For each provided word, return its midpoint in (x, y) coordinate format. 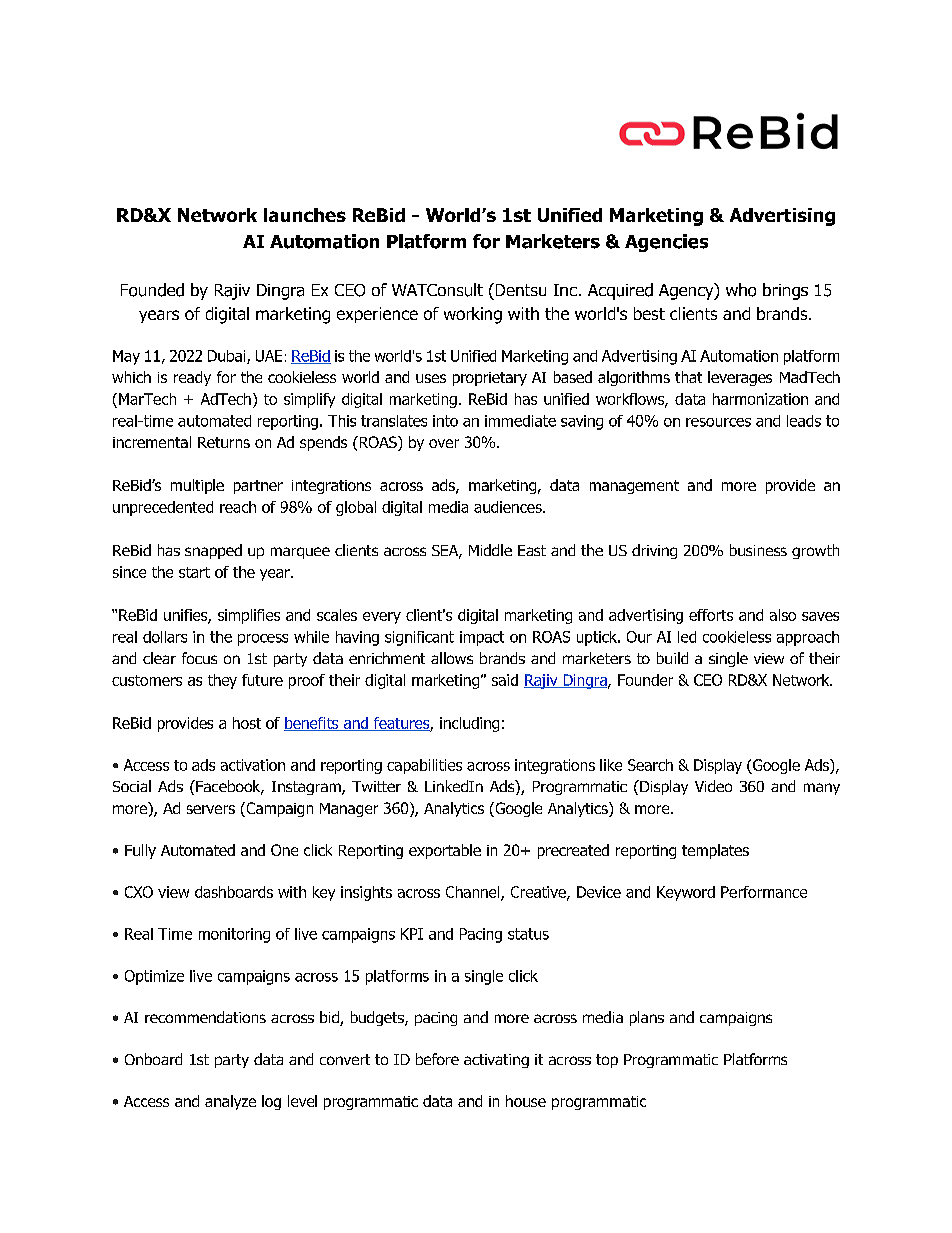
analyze (230, 1102)
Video (713, 786)
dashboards (234, 892)
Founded (152, 290)
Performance (764, 892)
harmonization (760, 399)
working (473, 315)
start (194, 572)
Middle (490, 550)
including (469, 724)
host (247, 723)
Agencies (666, 243)
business (758, 550)
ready (192, 378)
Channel (474, 893)
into (445, 421)
